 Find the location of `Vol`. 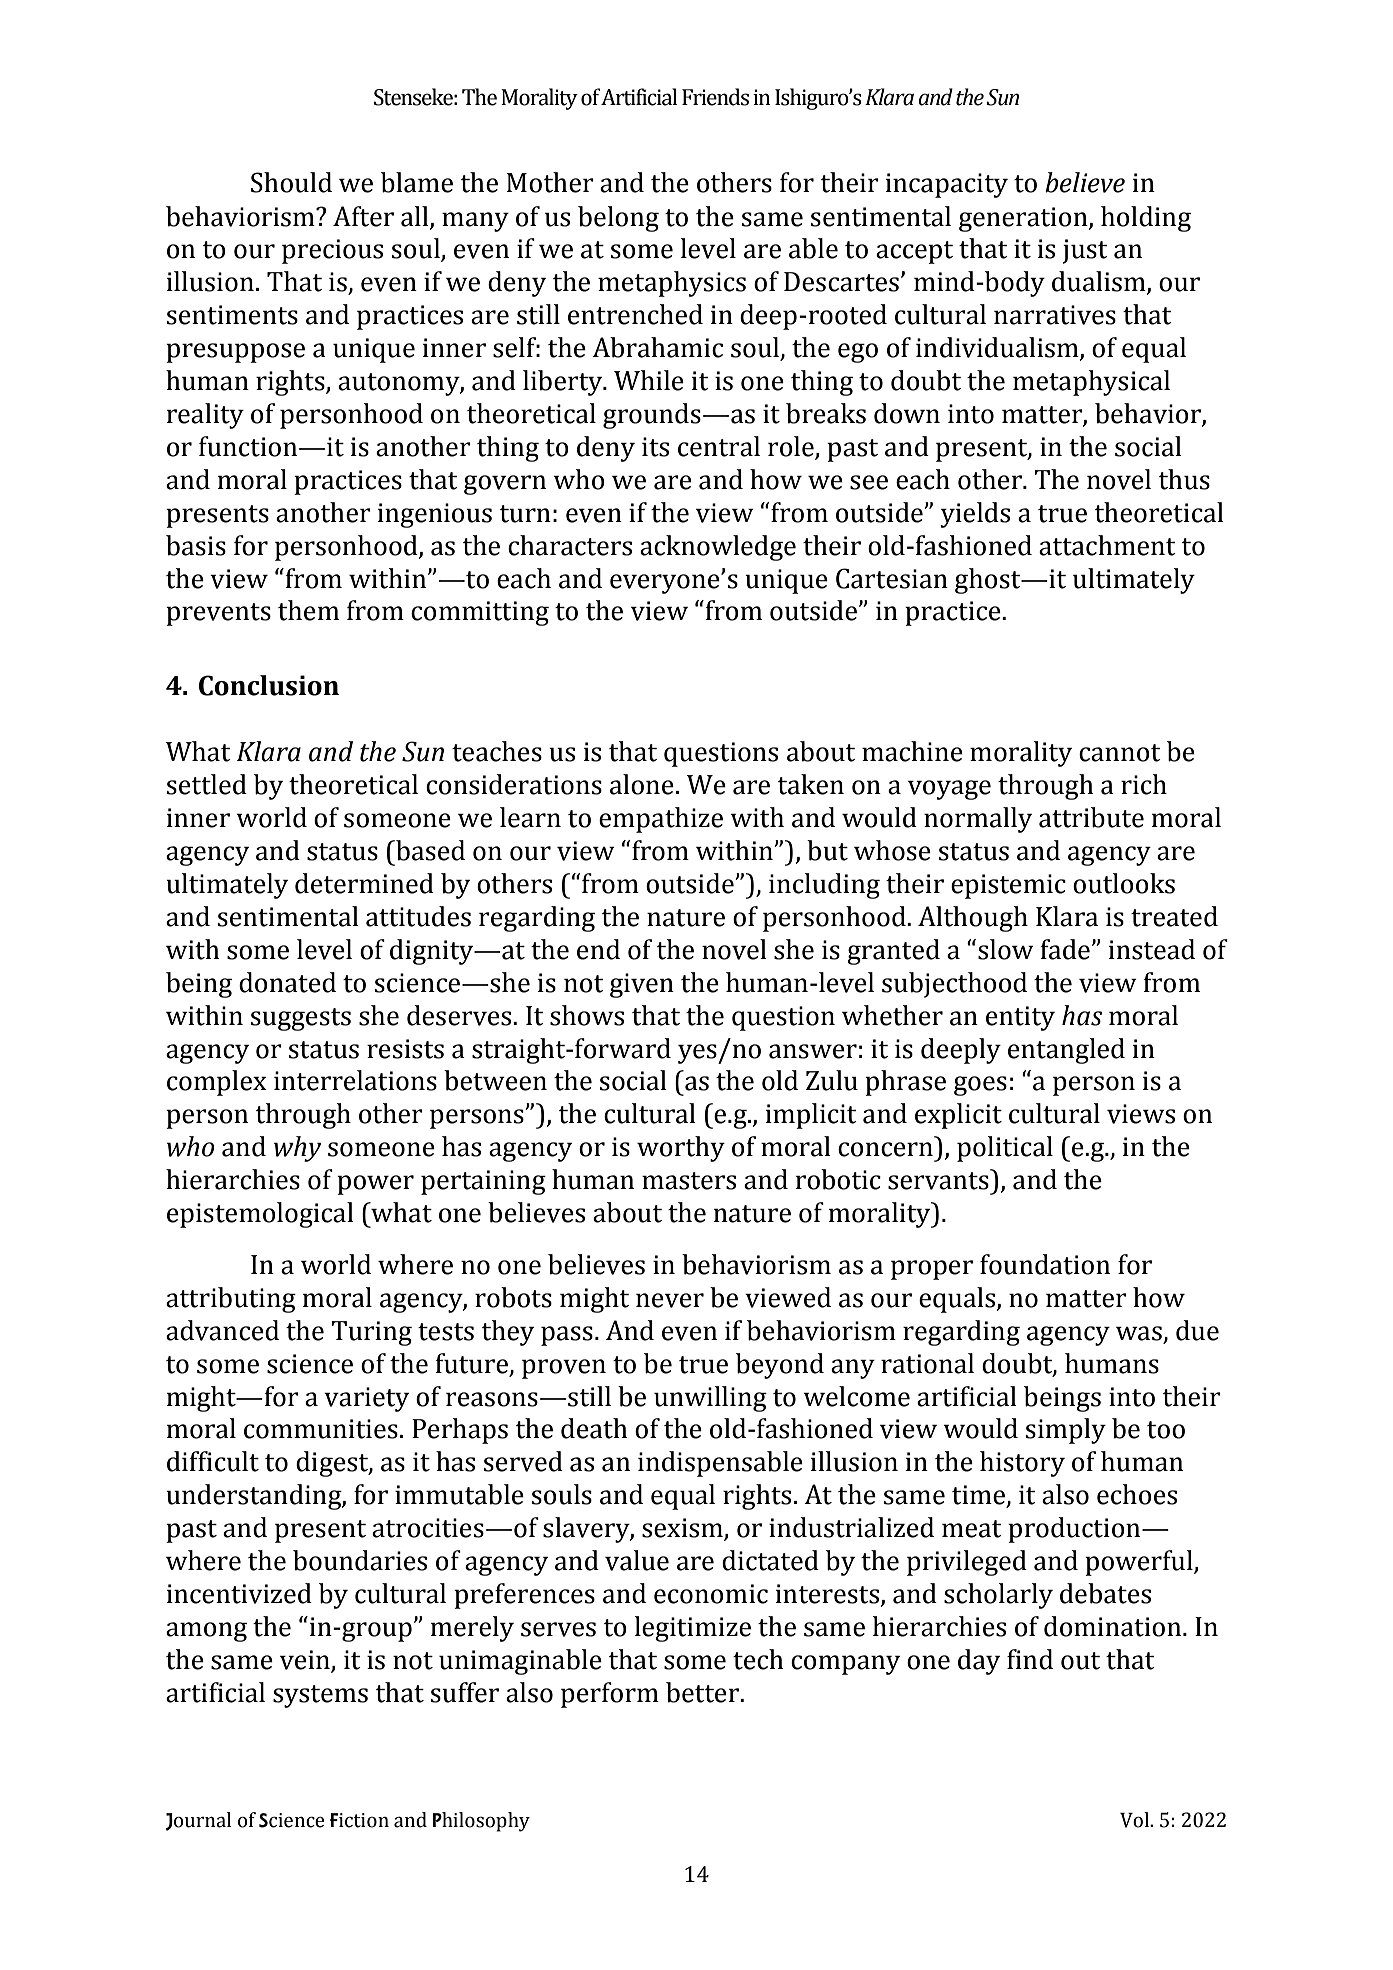

Vol is located at coordinates (1135, 1820).
